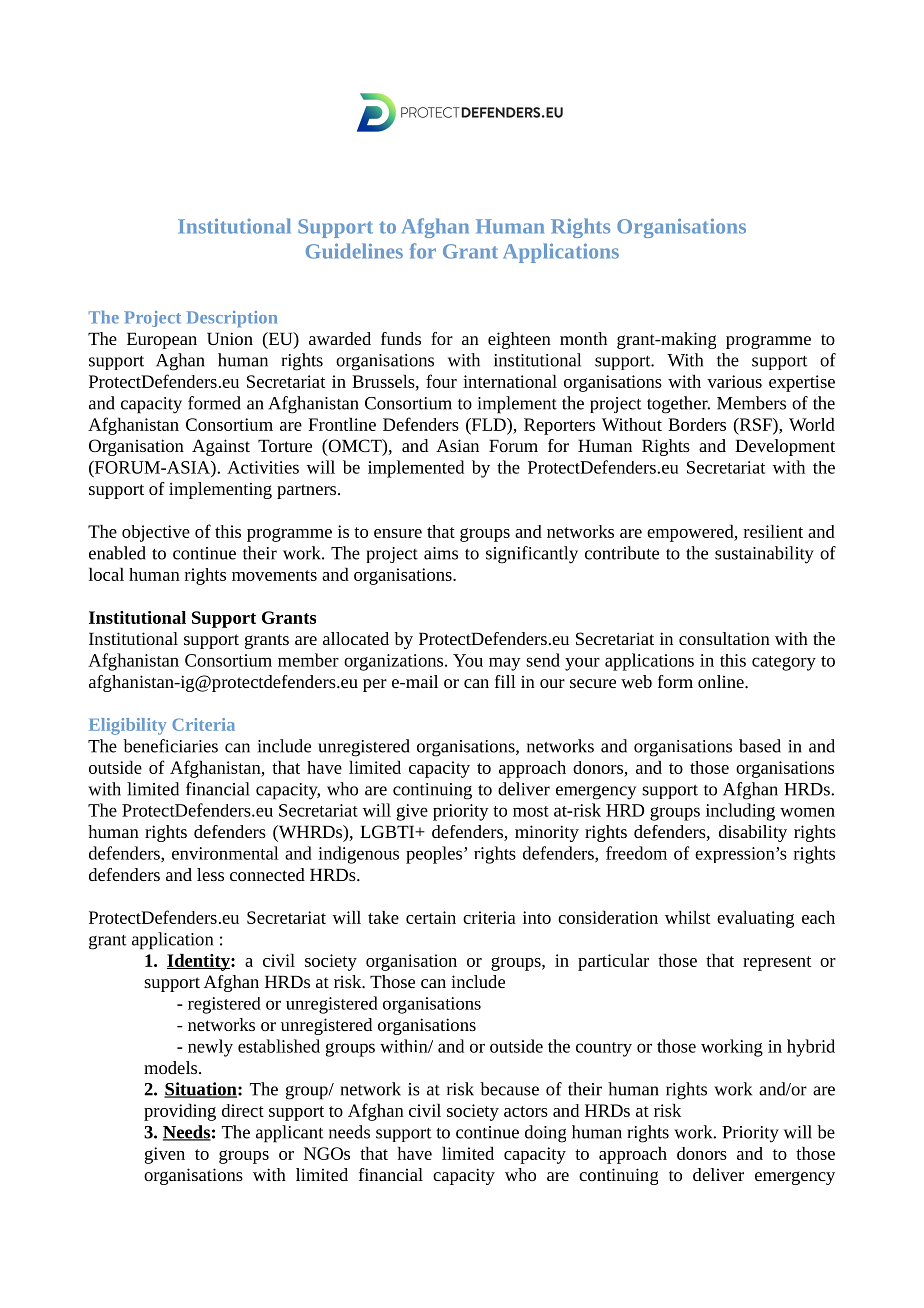 This screenshot has height=1308, width=924. I want to click on hybrid, so click(811, 1048).
